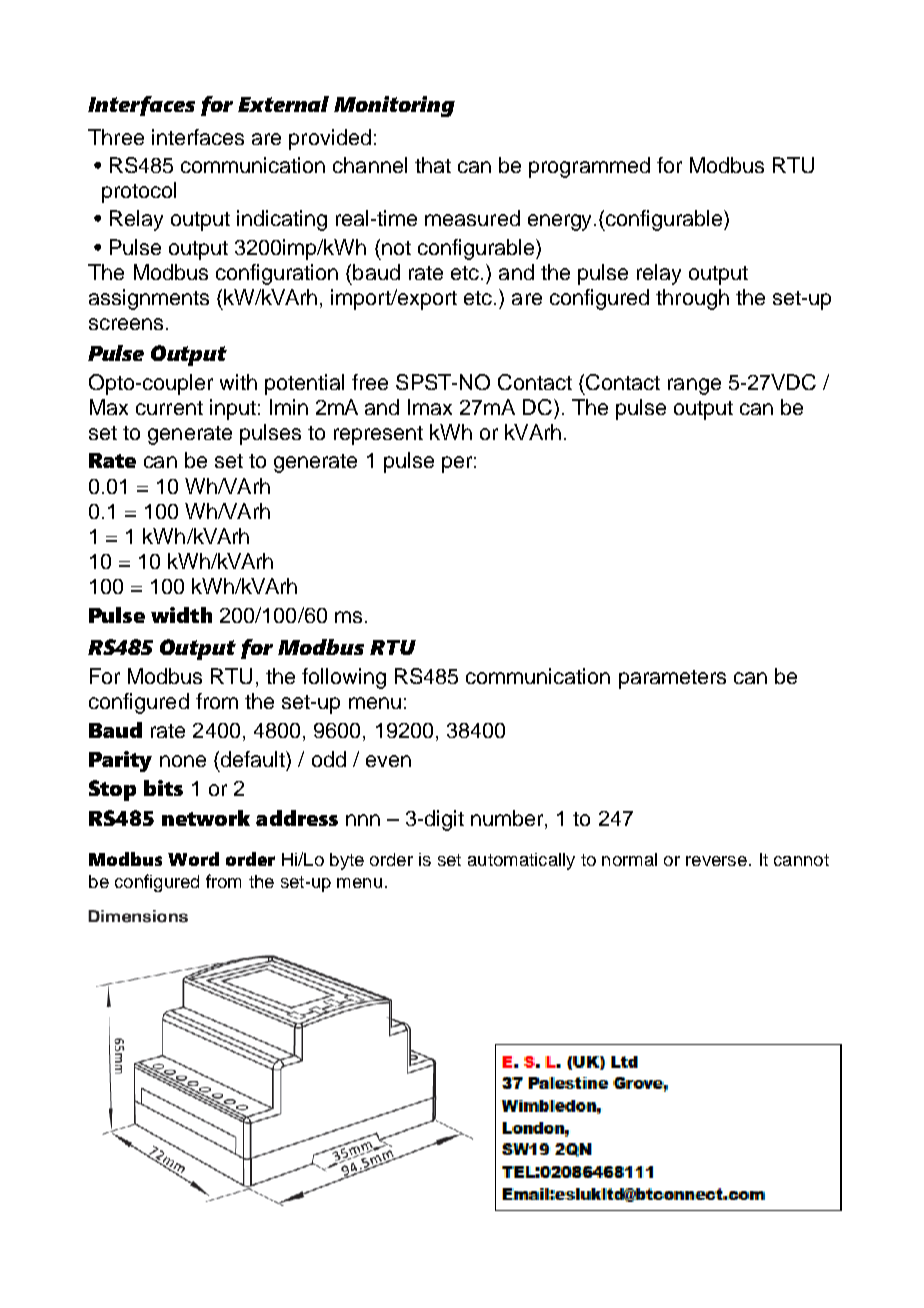  Describe the element at coordinates (394, 106) in the page. I see `Monitoring` at that location.
